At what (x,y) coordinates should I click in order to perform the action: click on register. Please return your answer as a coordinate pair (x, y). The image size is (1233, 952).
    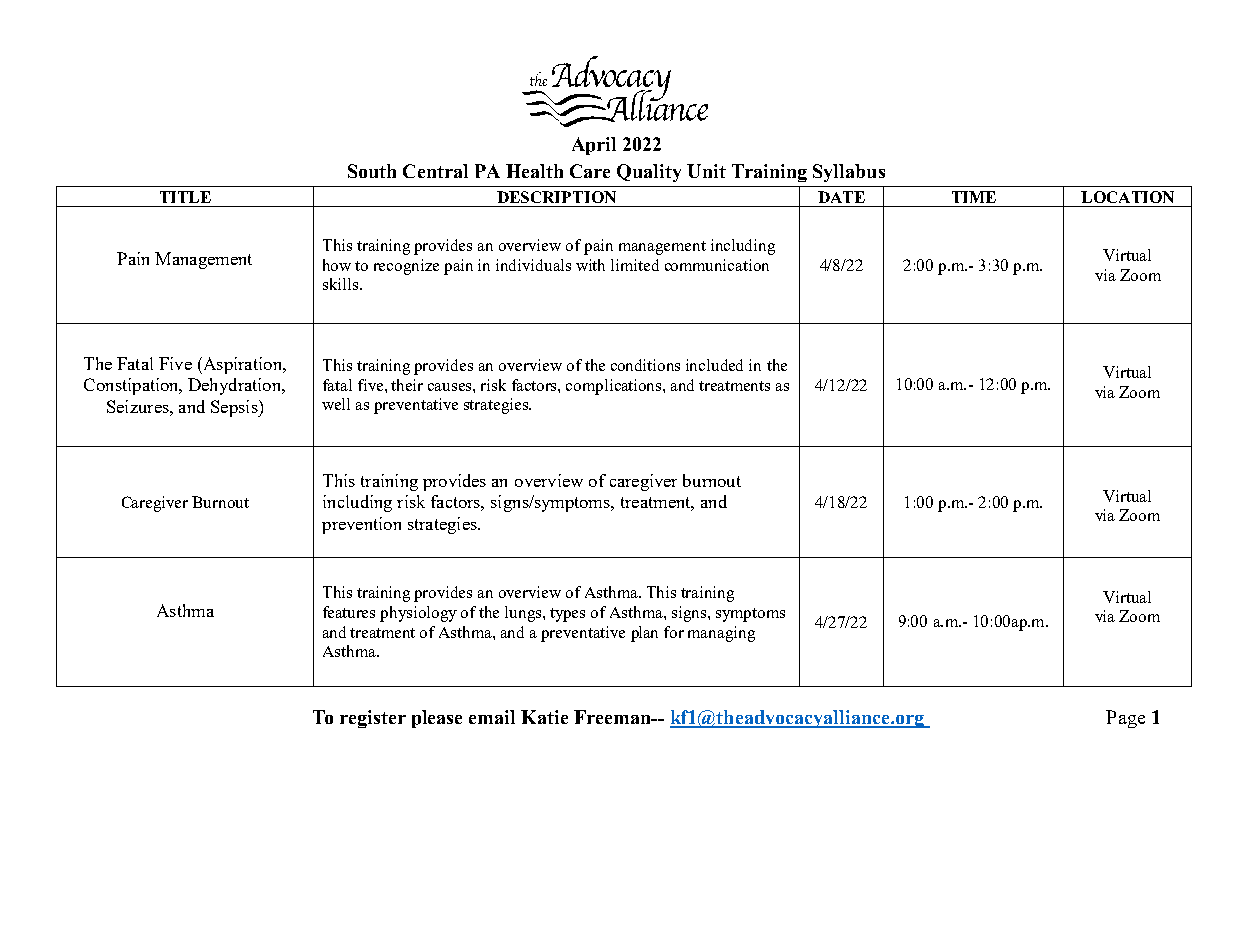
    Looking at the image, I should click on (373, 719).
